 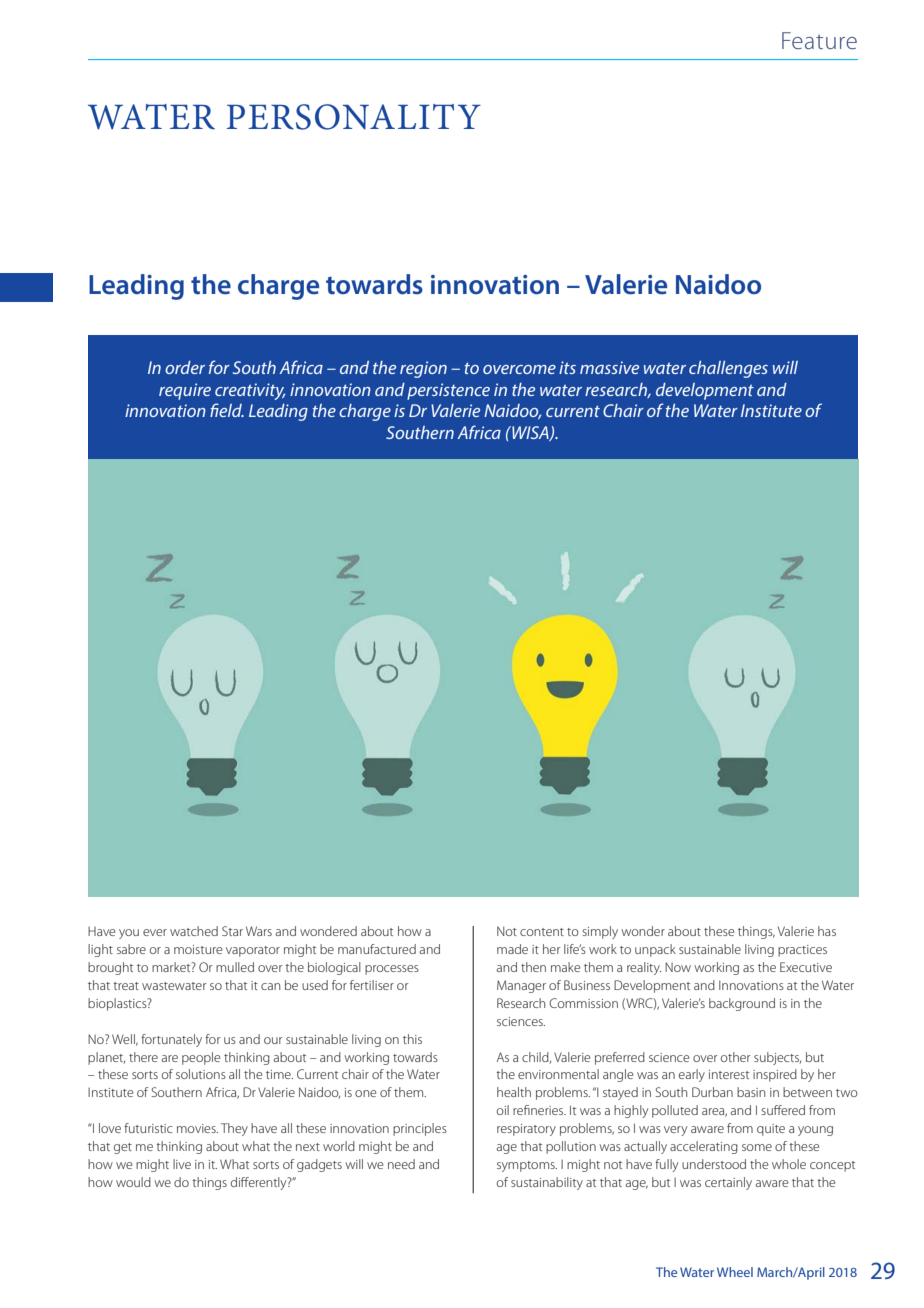 What do you see at coordinates (609, 367) in the document?
I see `massive` at bounding box center [609, 367].
